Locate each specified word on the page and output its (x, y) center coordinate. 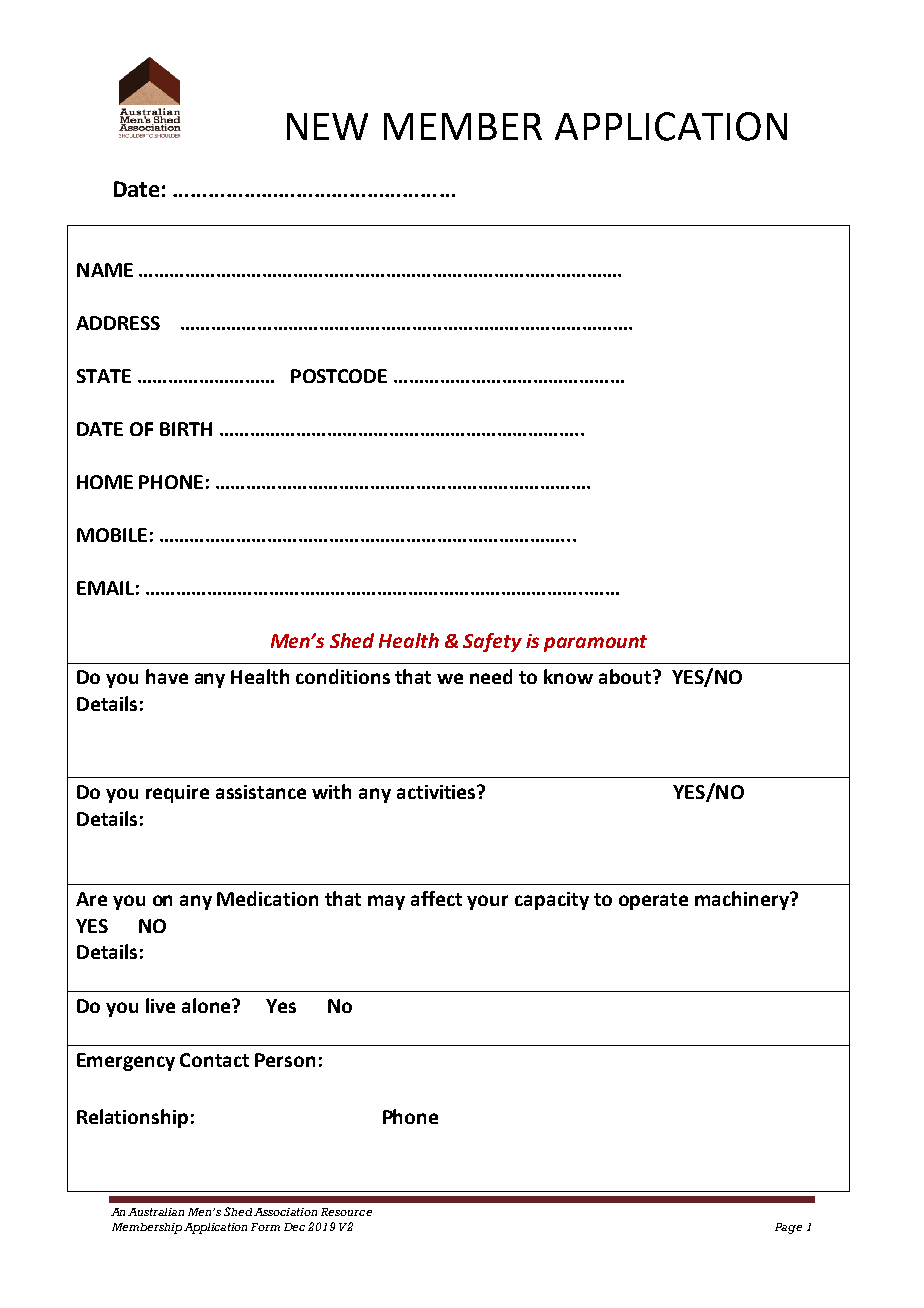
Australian (156, 1212)
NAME (105, 270)
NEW (327, 126)
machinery (743, 900)
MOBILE (112, 535)
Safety (492, 642)
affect (436, 898)
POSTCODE (339, 376)
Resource (346, 1212)
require (177, 794)
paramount (595, 643)
